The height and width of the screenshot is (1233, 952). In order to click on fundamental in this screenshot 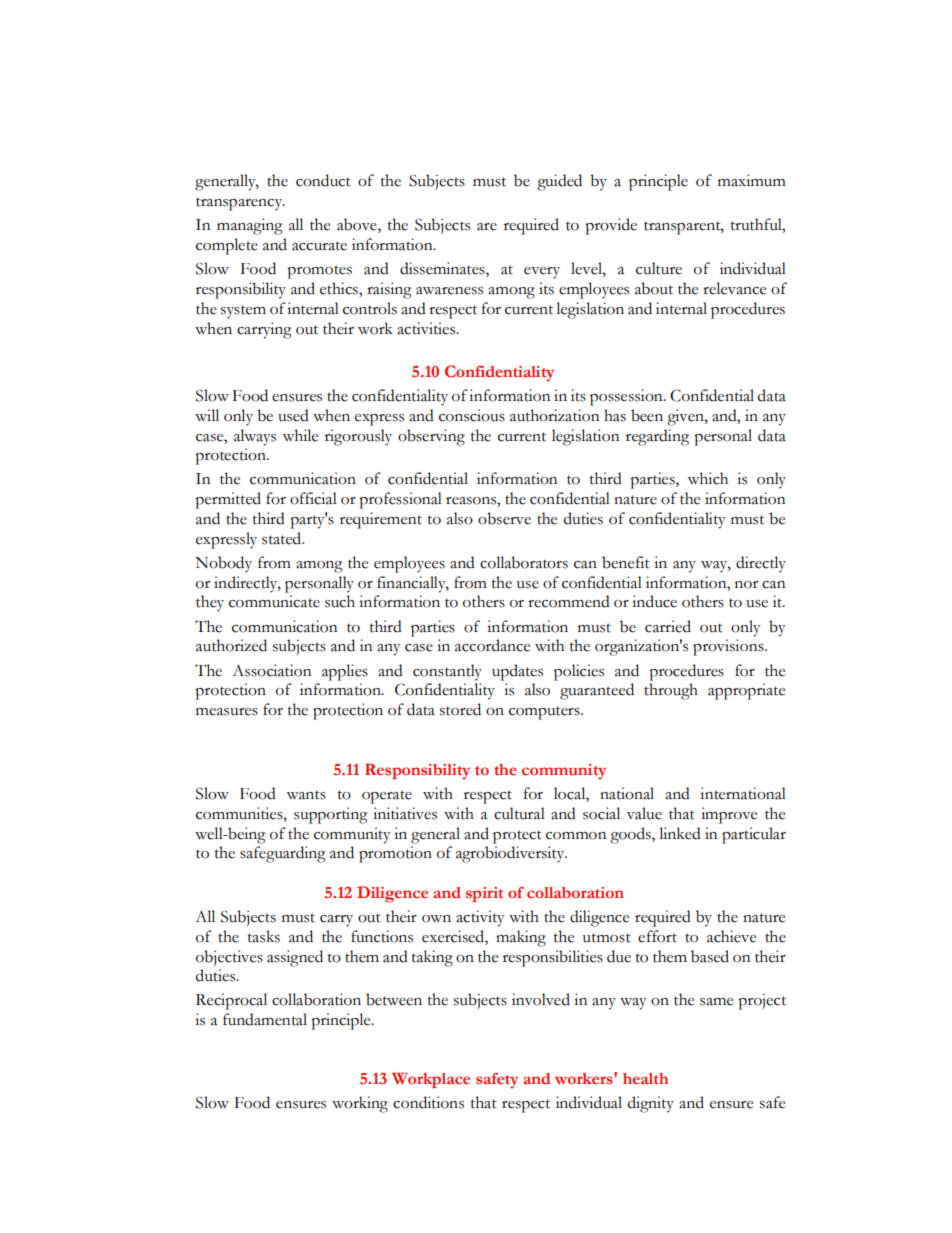, I will do `click(265, 1019)`.
